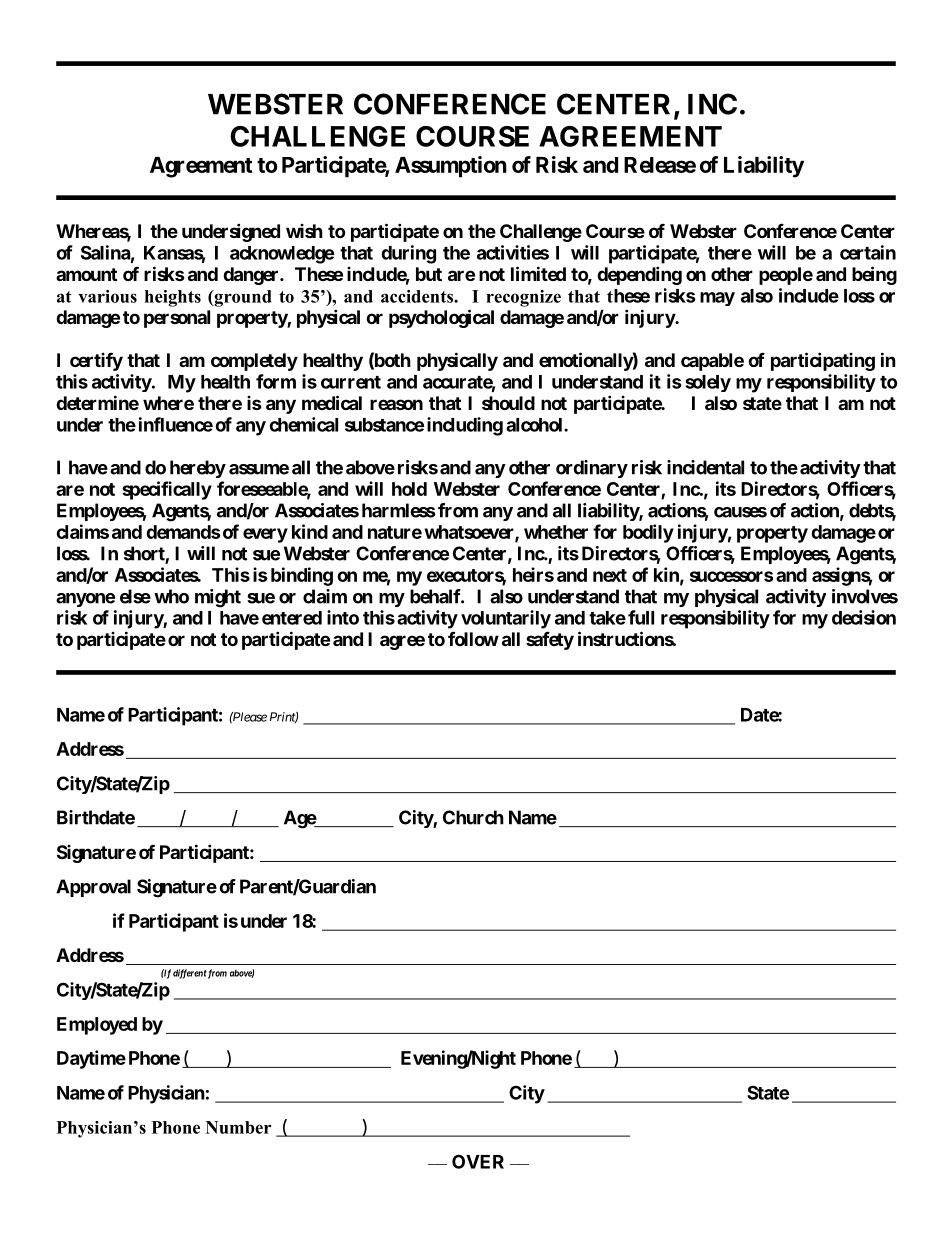 The width and height of the screenshot is (952, 1233). What do you see at coordinates (508, 403) in the screenshot?
I see `should` at bounding box center [508, 403].
